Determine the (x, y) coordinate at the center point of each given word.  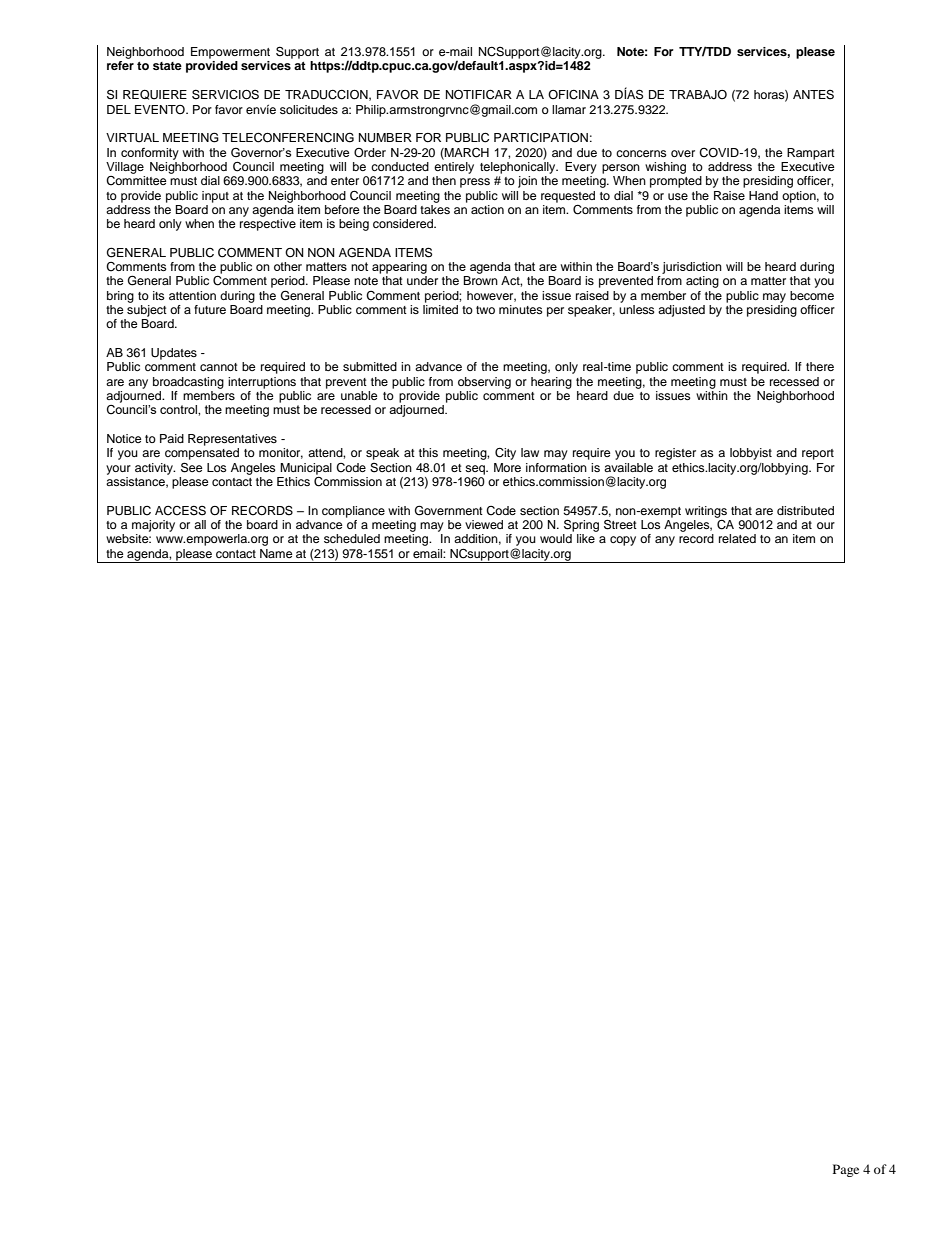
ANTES (813, 95)
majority (153, 526)
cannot (219, 367)
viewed (484, 524)
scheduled (352, 538)
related (737, 538)
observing (484, 383)
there (820, 366)
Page (846, 1170)
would (556, 538)
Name (276, 553)
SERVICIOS (225, 94)
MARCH (466, 153)
